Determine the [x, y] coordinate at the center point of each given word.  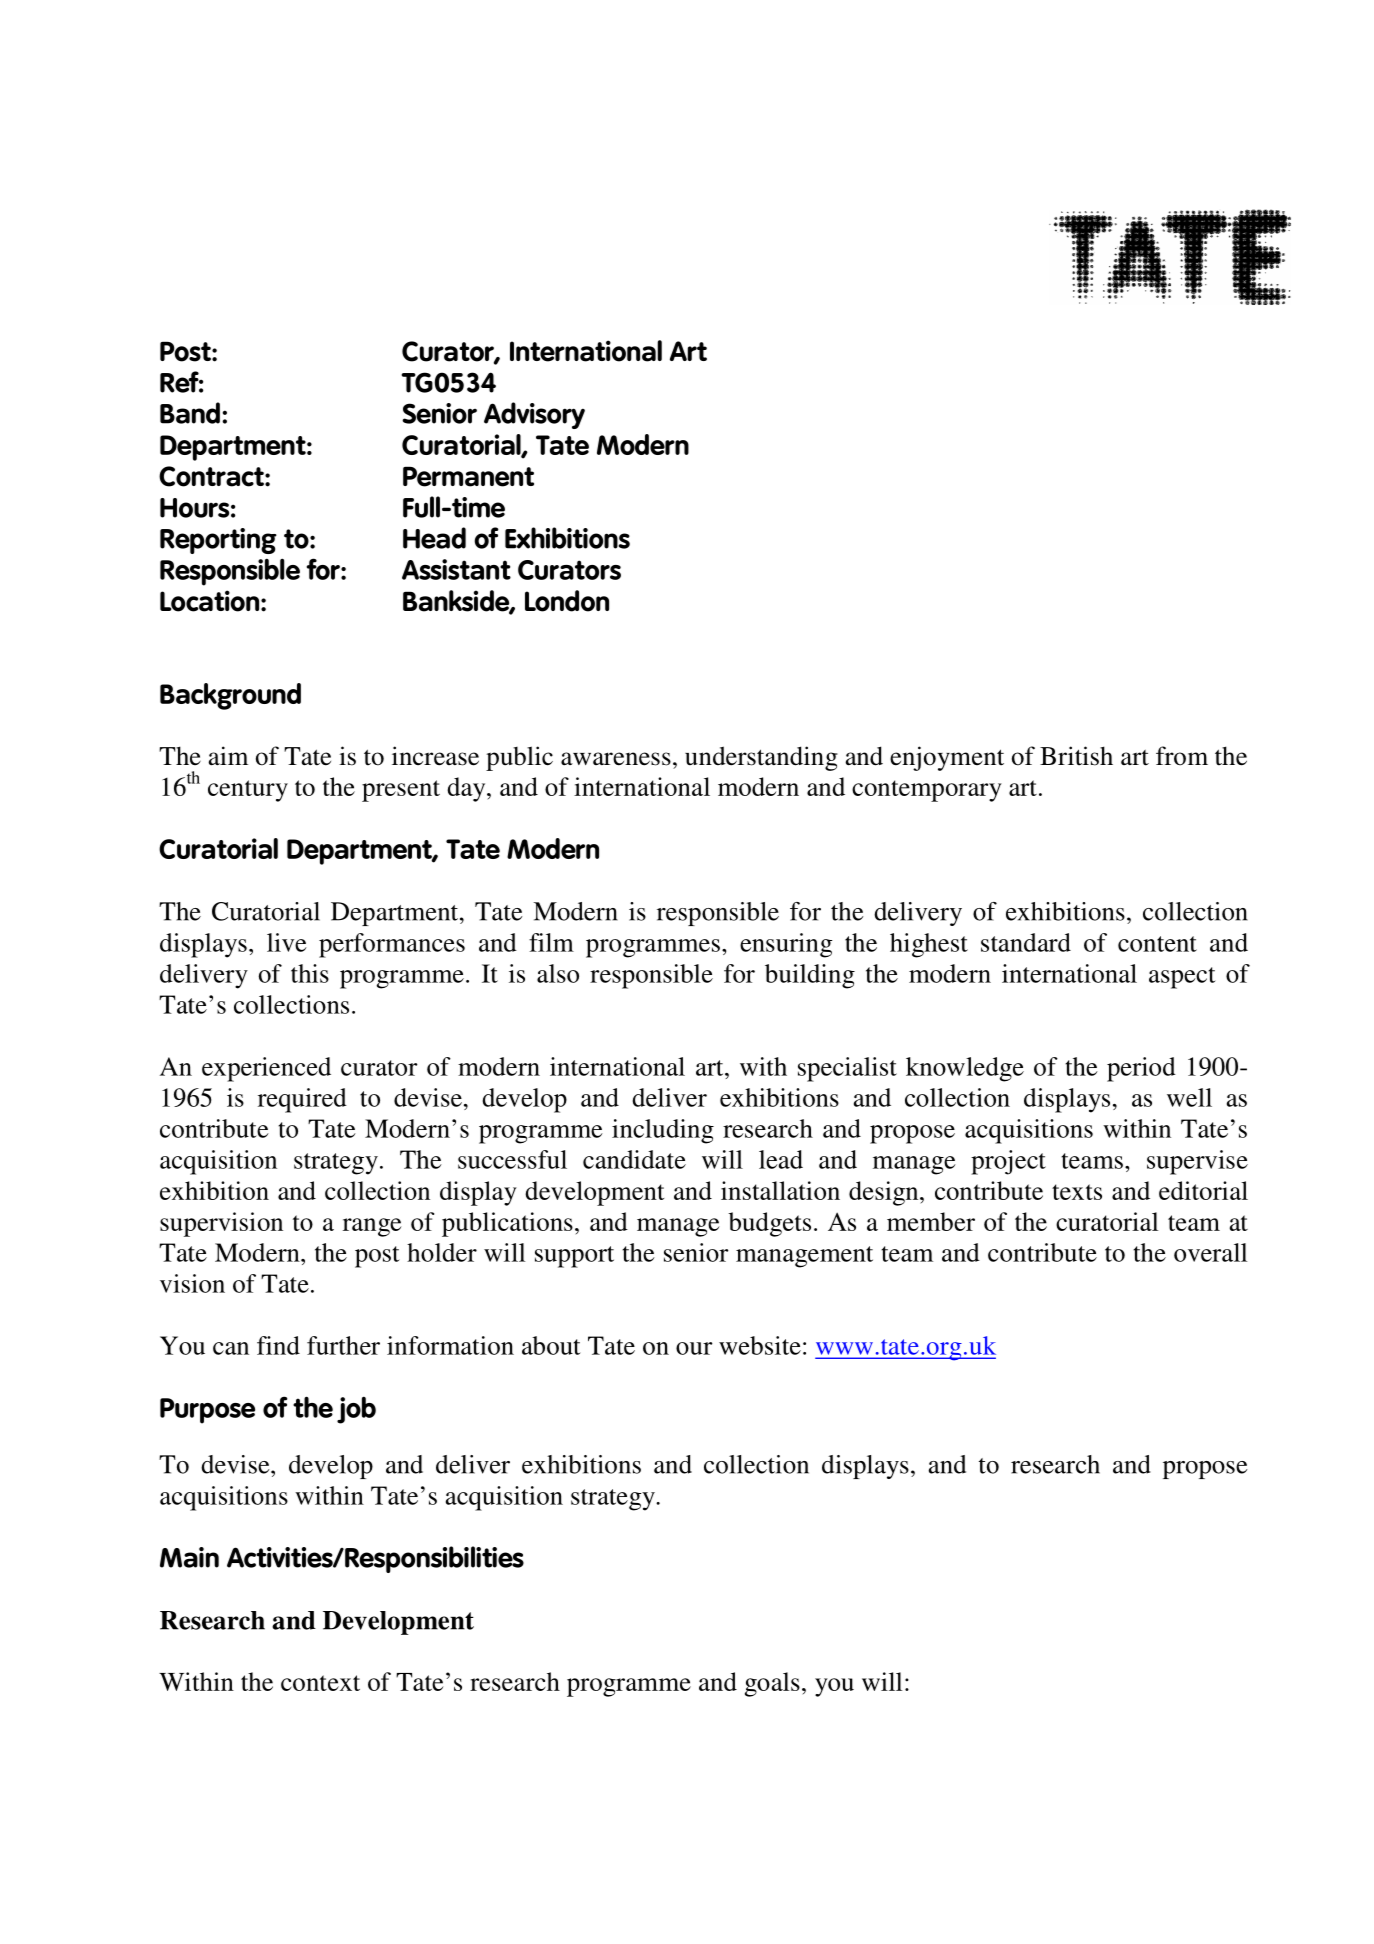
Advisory [534, 415]
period [1141, 1069]
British [1076, 756]
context [320, 1683]
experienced [266, 1069]
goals [772, 1684]
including [663, 1131]
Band [190, 413]
